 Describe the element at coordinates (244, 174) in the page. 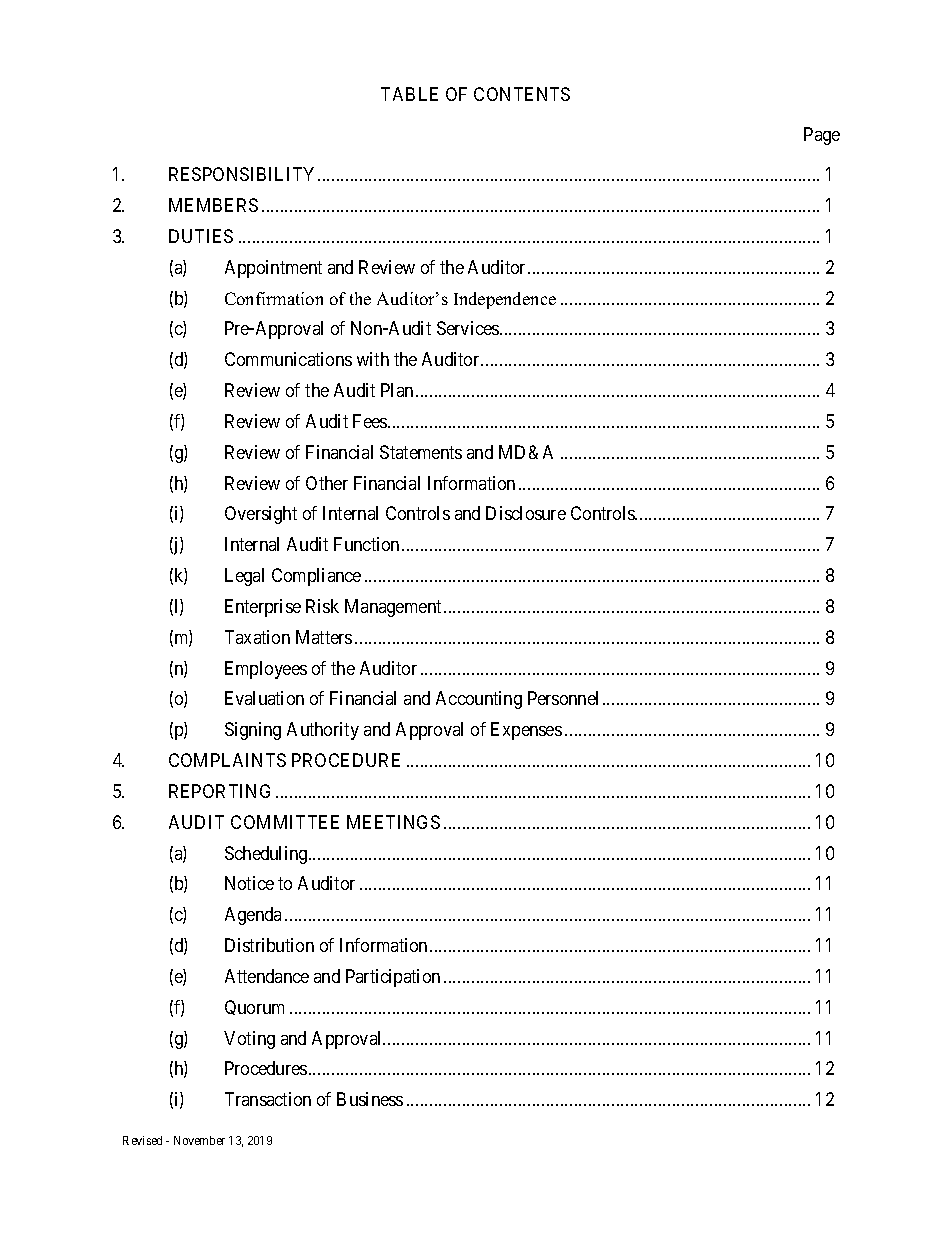

I see `RESPONSIBILITY` at that location.
